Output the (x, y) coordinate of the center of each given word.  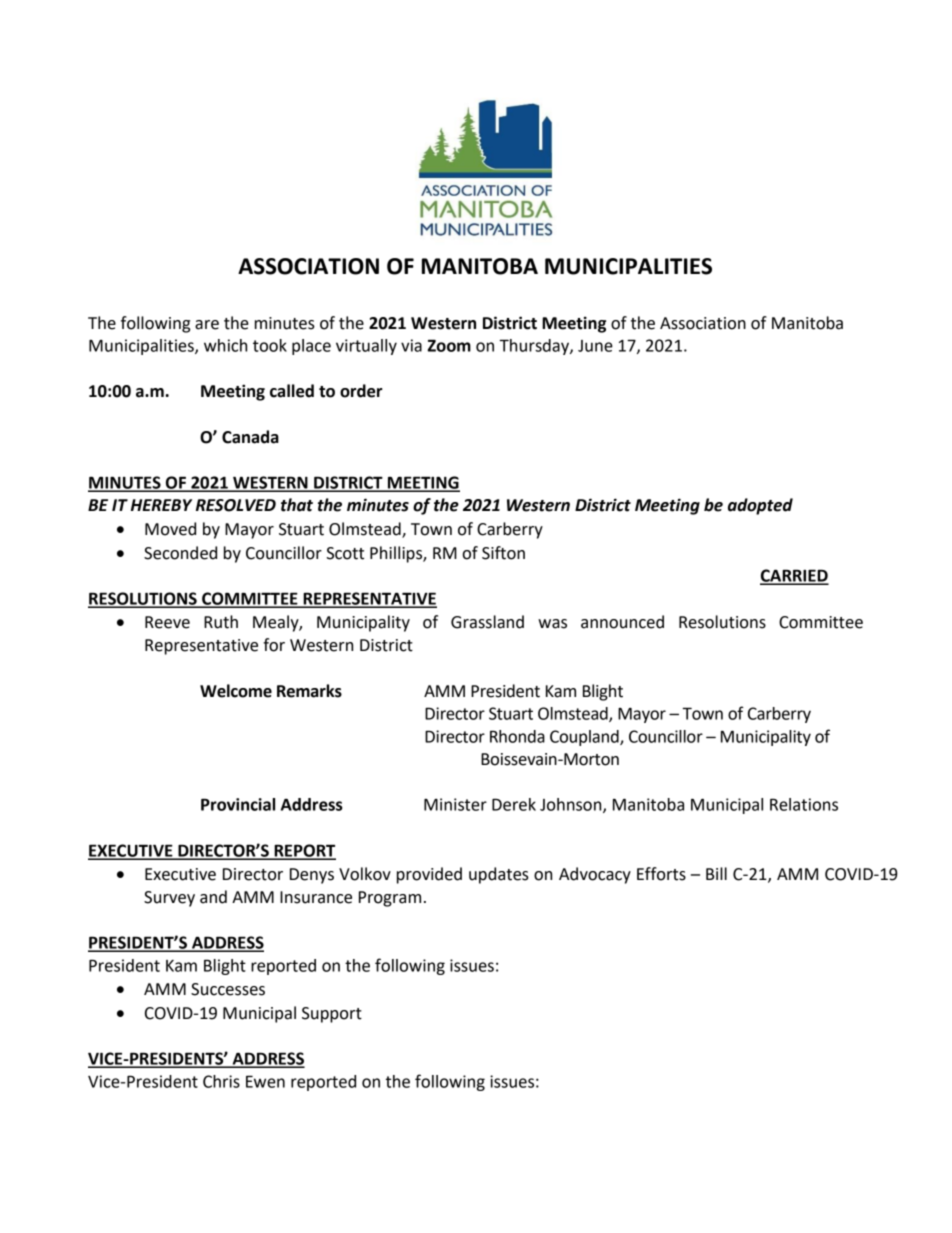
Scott (345, 553)
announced (622, 622)
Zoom (449, 345)
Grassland (487, 622)
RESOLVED (236, 505)
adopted (760, 506)
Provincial (238, 804)
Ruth (221, 622)
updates (499, 875)
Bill (716, 873)
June (595, 346)
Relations (804, 804)
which (225, 345)
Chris (221, 1081)
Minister (455, 804)
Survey (169, 899)
